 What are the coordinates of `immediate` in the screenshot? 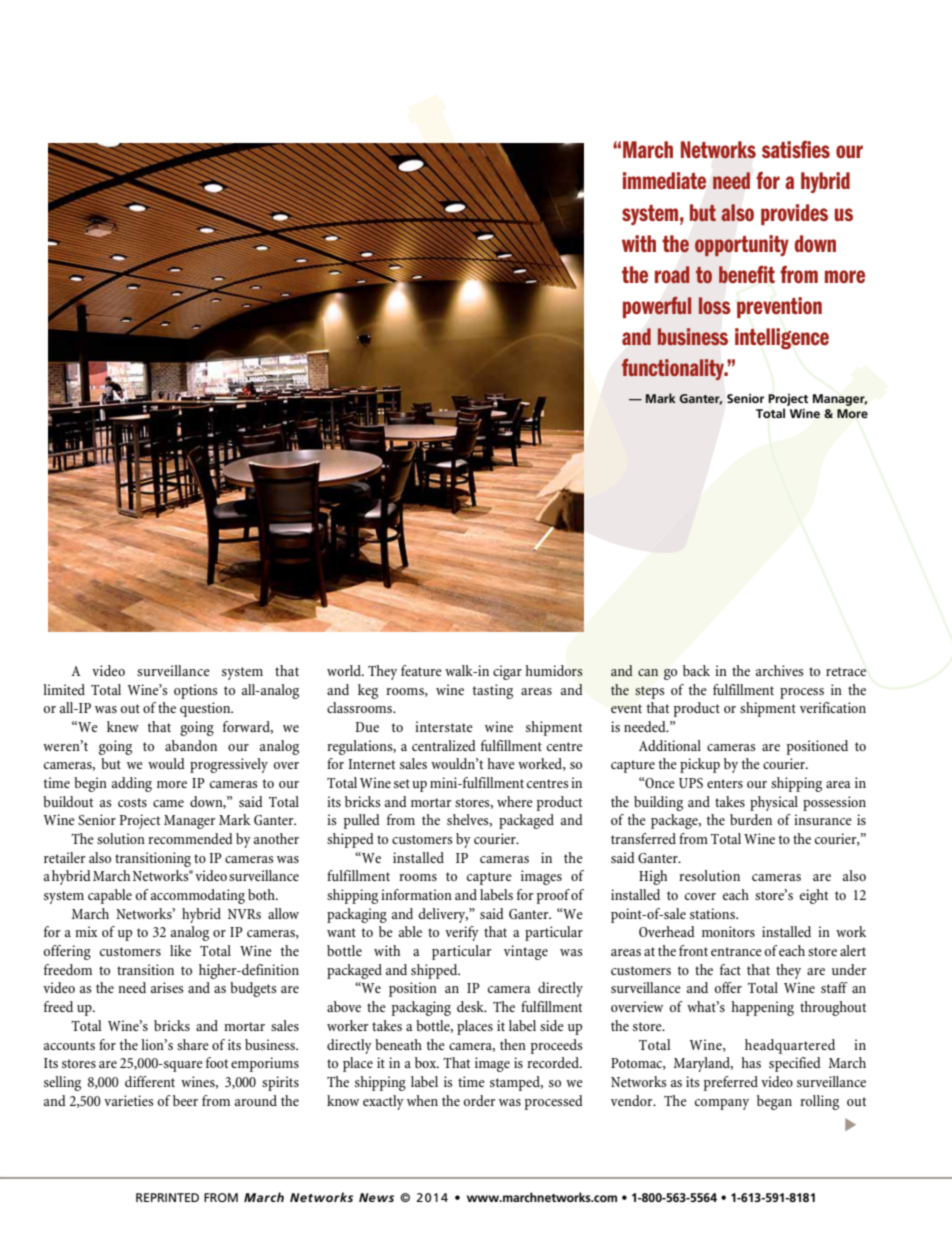 It's located at (664, 180).
